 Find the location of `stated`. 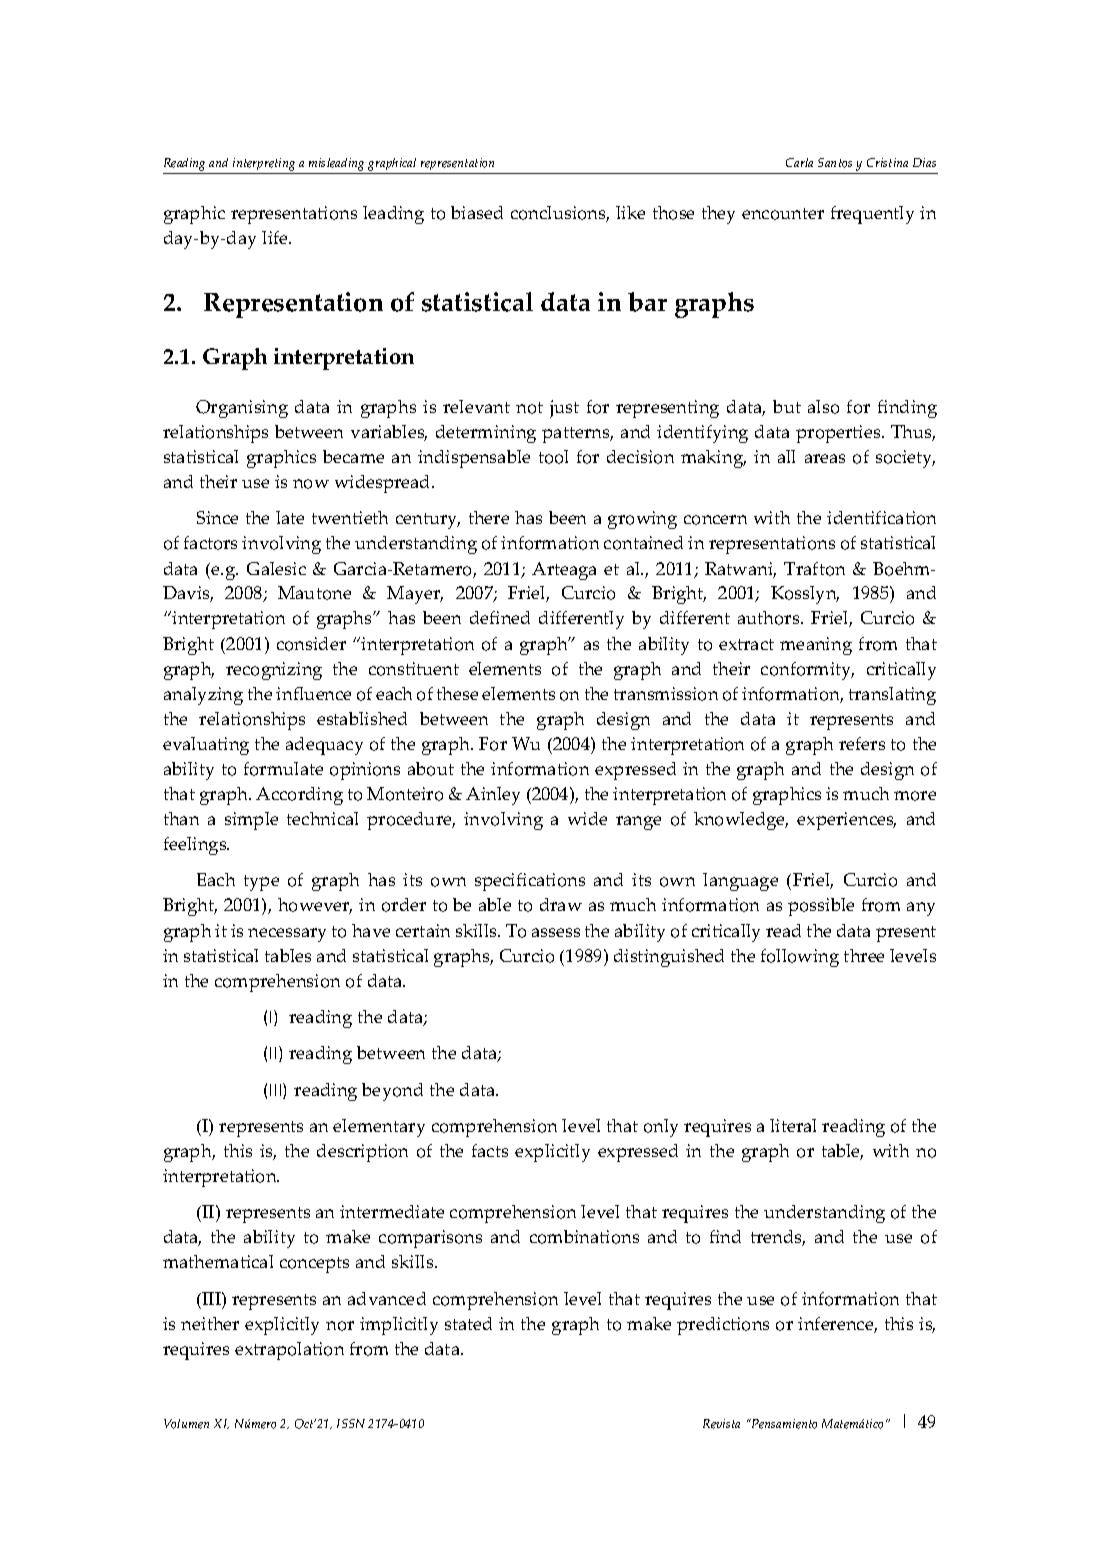

stated is located at coordinates (468, 1323).
